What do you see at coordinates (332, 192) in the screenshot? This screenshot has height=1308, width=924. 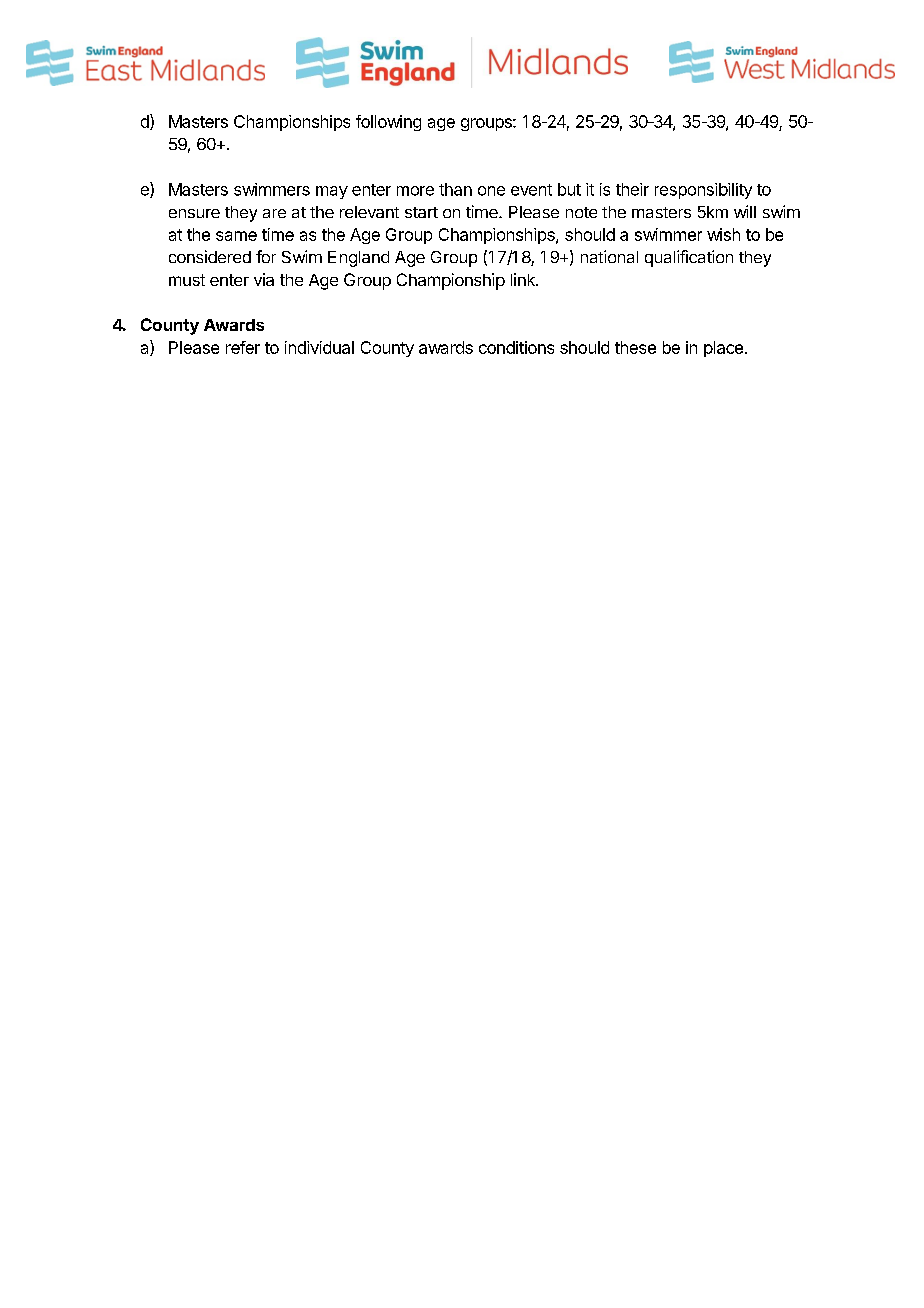 I see `may` at bounding box center [332, 192].
